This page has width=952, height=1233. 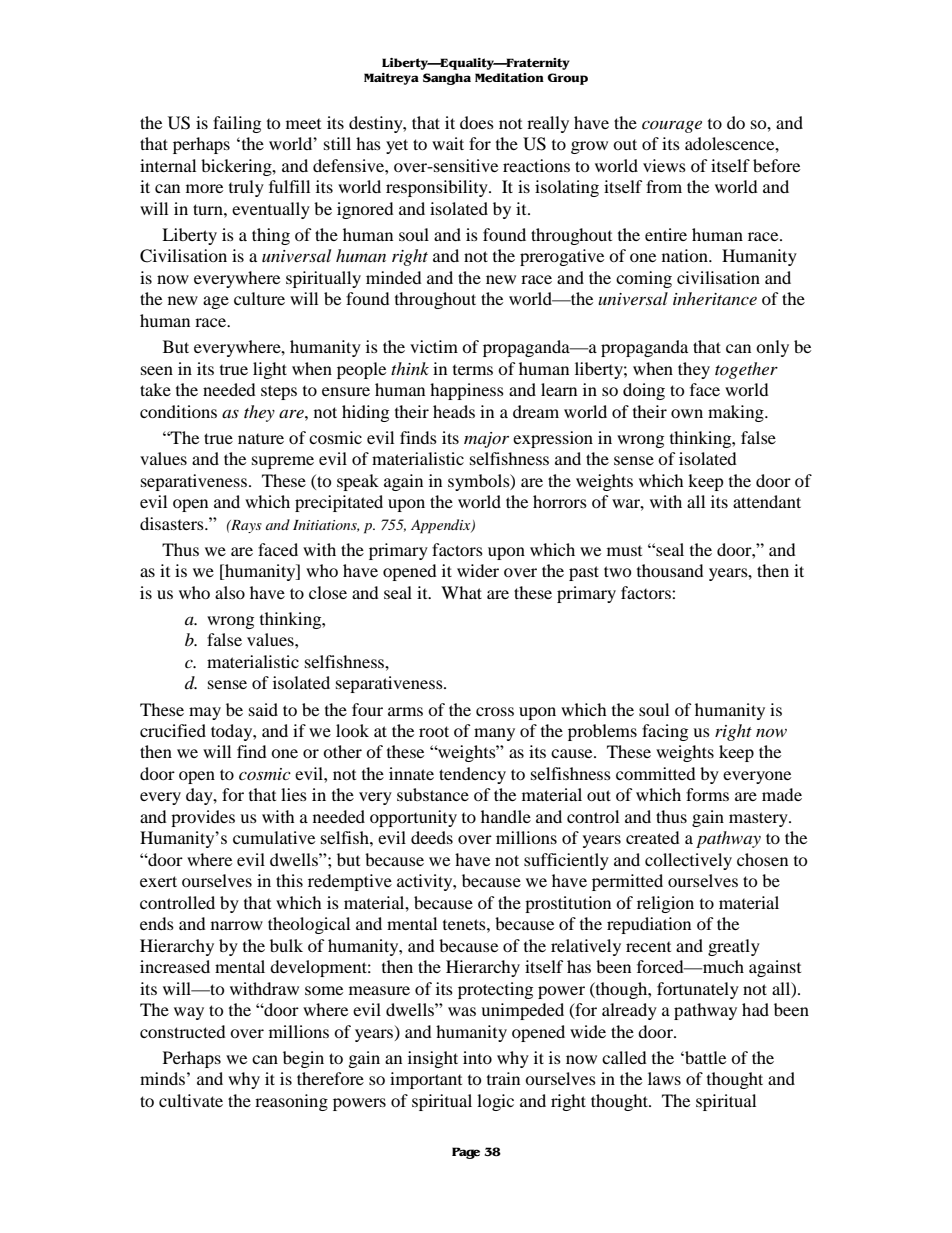 I want to click on deeds, so click(x=432, y=837).
